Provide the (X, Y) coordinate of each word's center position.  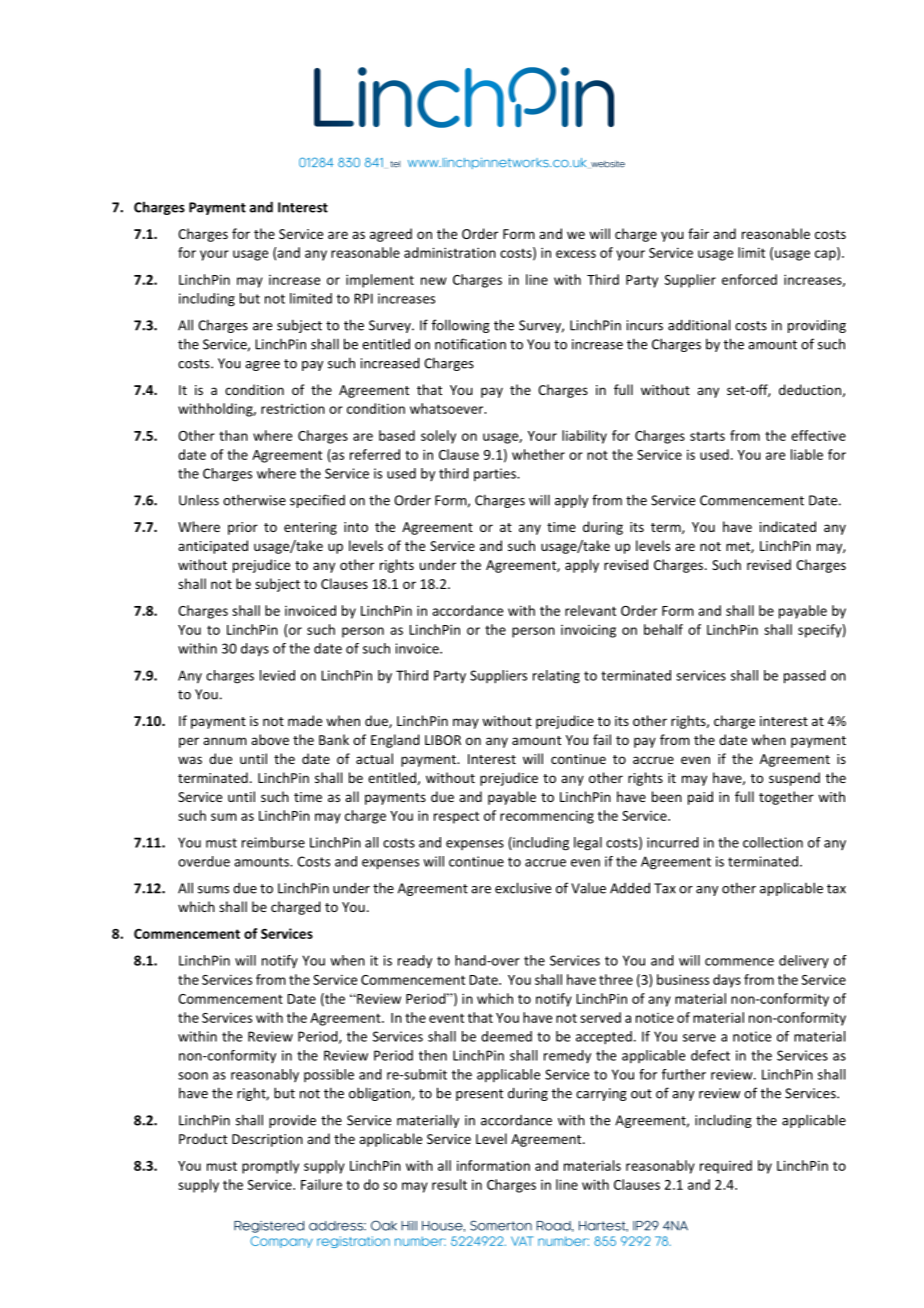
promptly (270, 1167)
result (449, 1184)
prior (243, 528)
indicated (788, 526)
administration (450, 252)
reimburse (273, 842)
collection (773, 842)
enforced (749, 279)
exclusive (523, 888)
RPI (363, 298)
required (726, 1167)
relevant (590, 610)
